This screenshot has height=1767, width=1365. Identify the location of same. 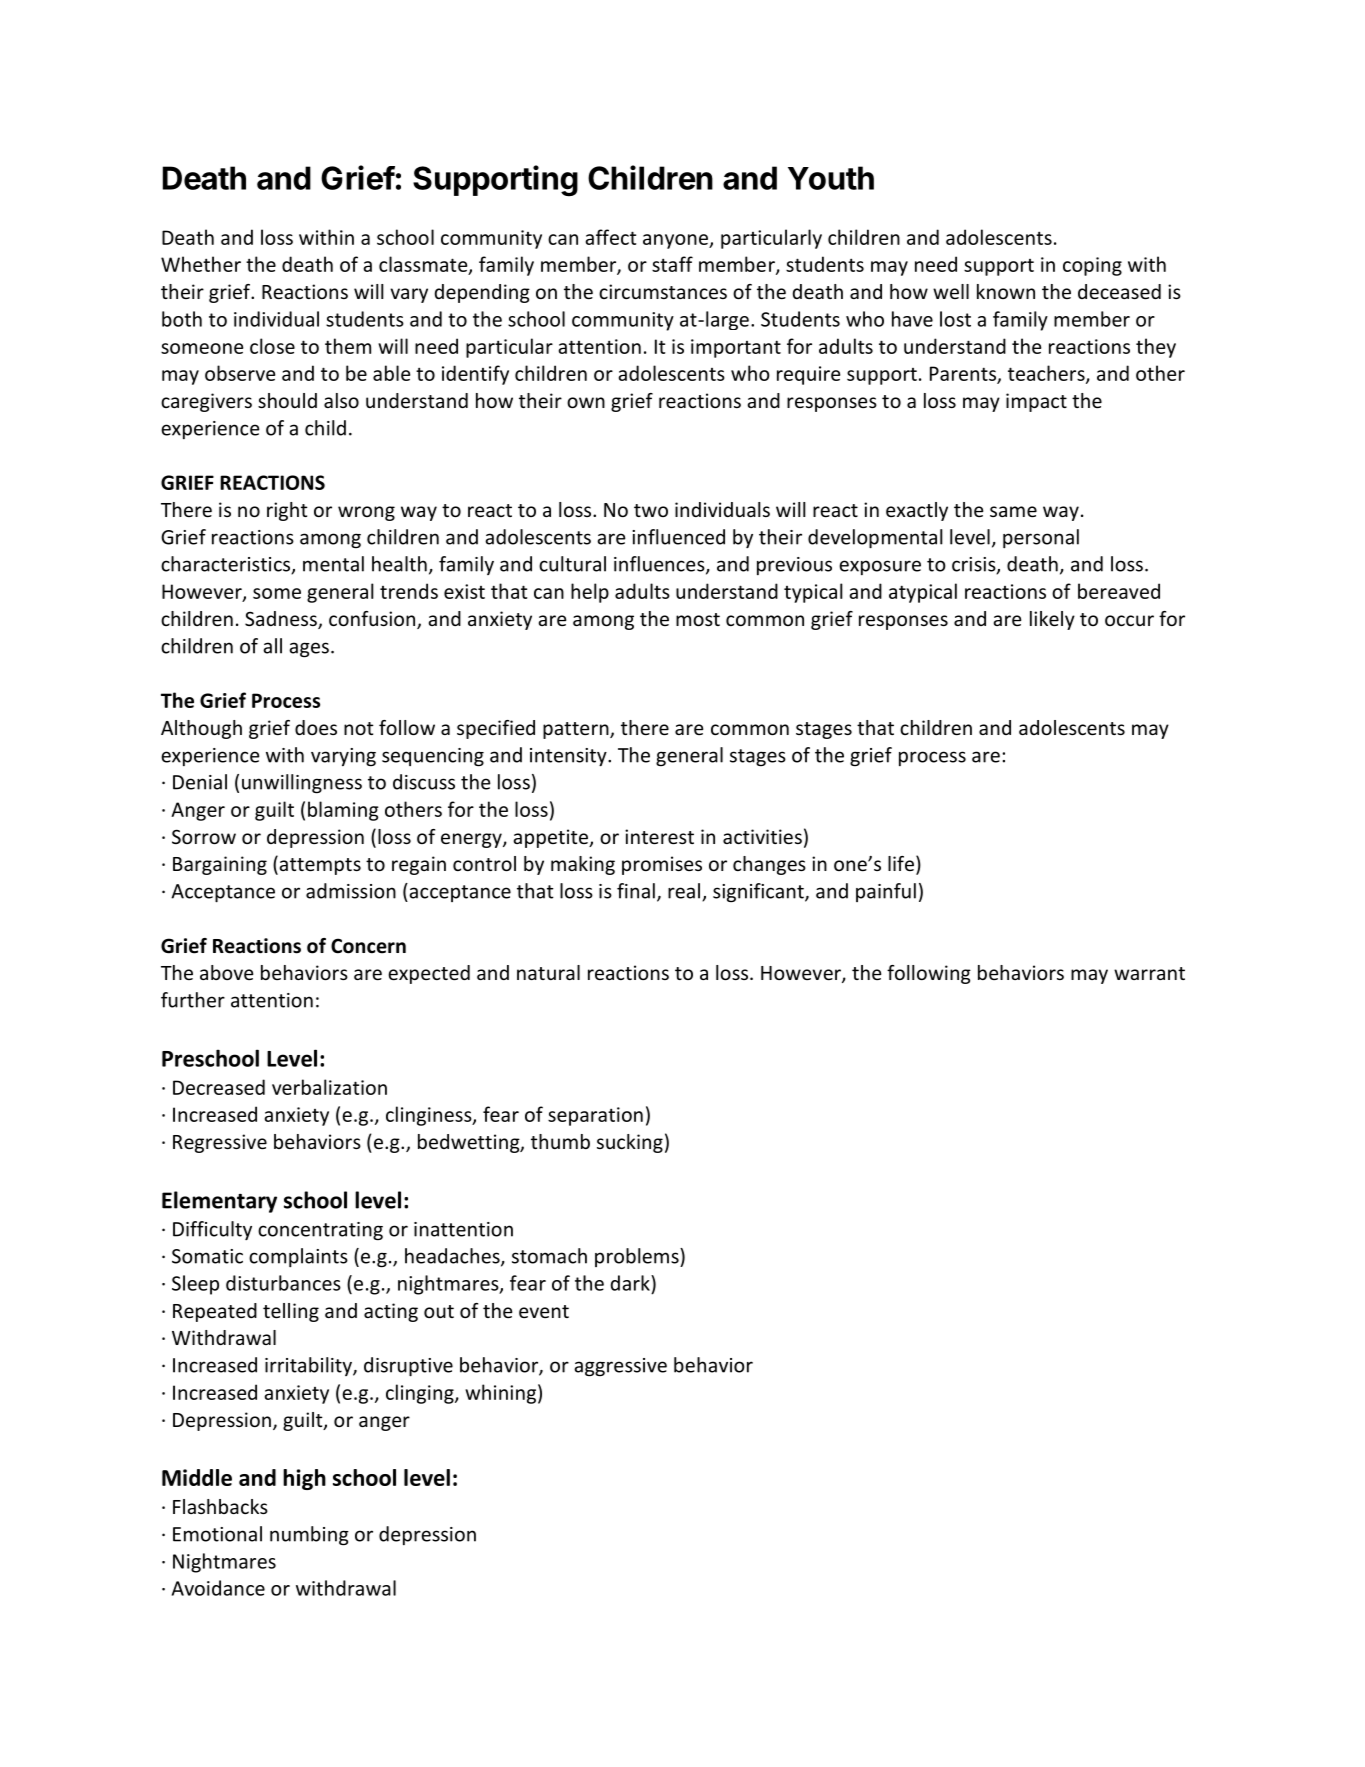
(1013, 511).
